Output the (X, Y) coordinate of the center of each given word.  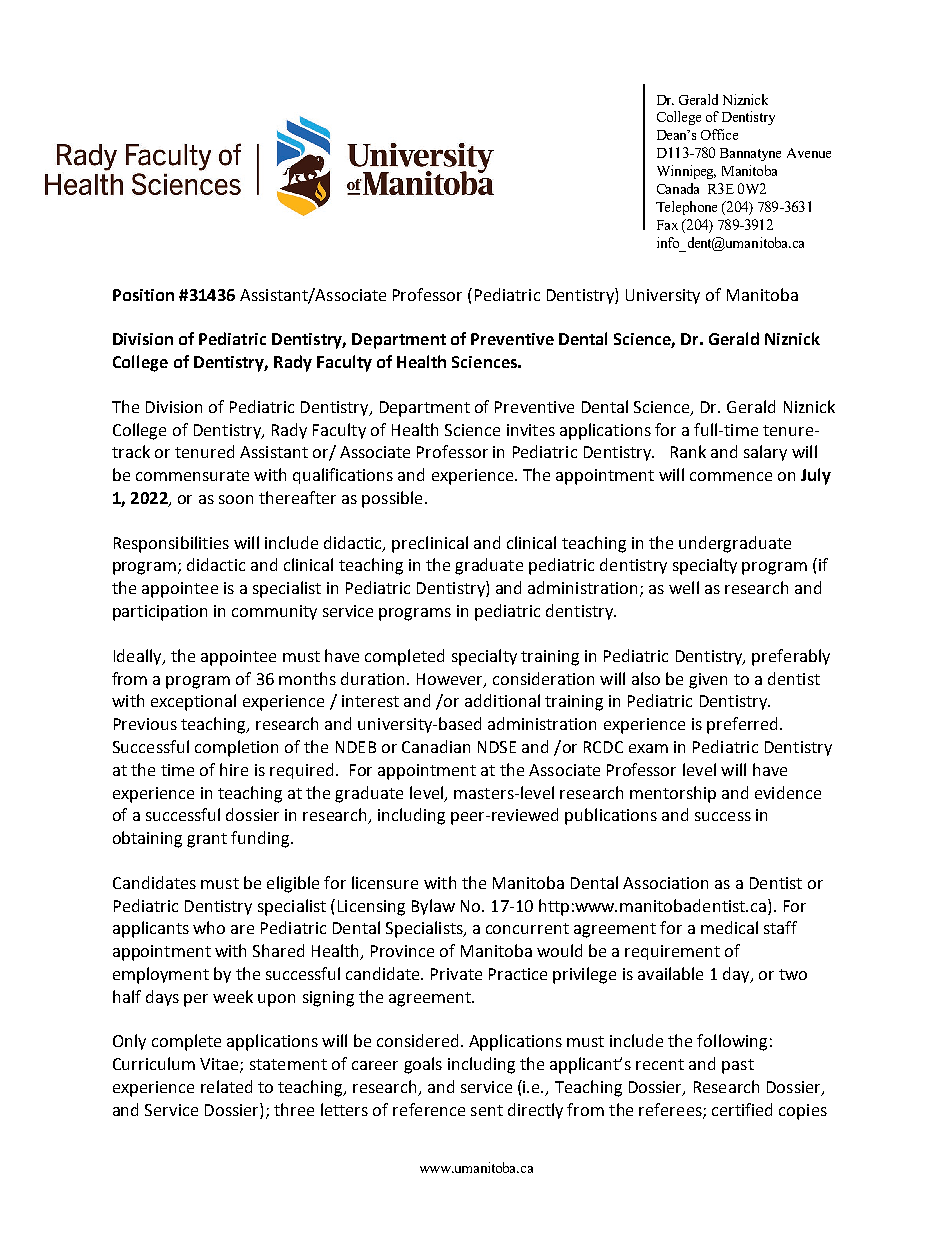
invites (531, 430)
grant (207, 840)
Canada (678, 188)
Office (719, 134)
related (226, 1086)
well (684, 587)
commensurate (192, 475)
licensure (385, 882)
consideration (543, 678)
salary (765, 453)
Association (665, 883)
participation (160, 613)
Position (143, 295)
